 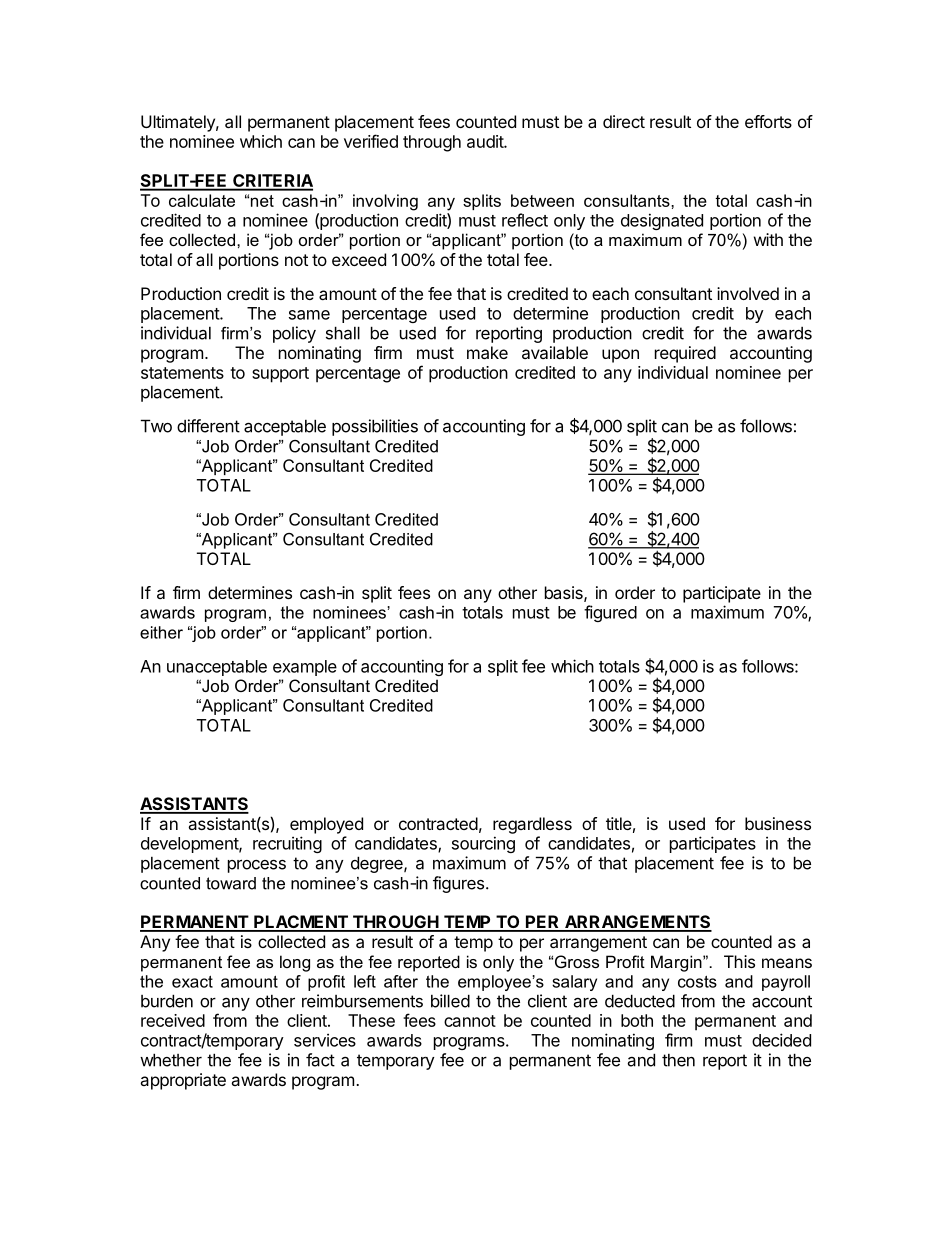 What do you see at coordinates (685, 354) in the document?
I see `required` at bounding box center [685, 354].
